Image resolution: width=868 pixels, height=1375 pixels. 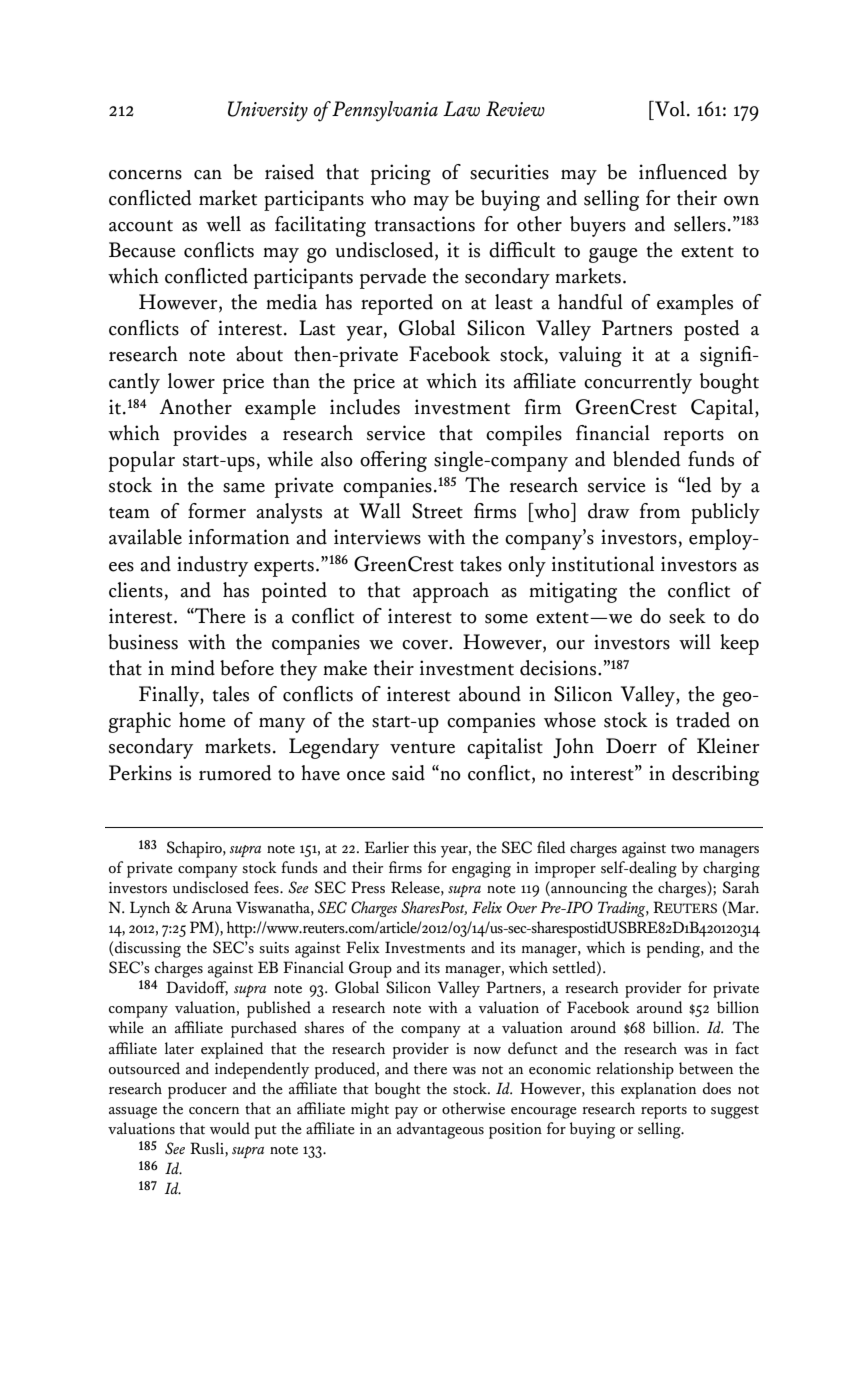 I want to click on University, so click(x=268, y=111).
